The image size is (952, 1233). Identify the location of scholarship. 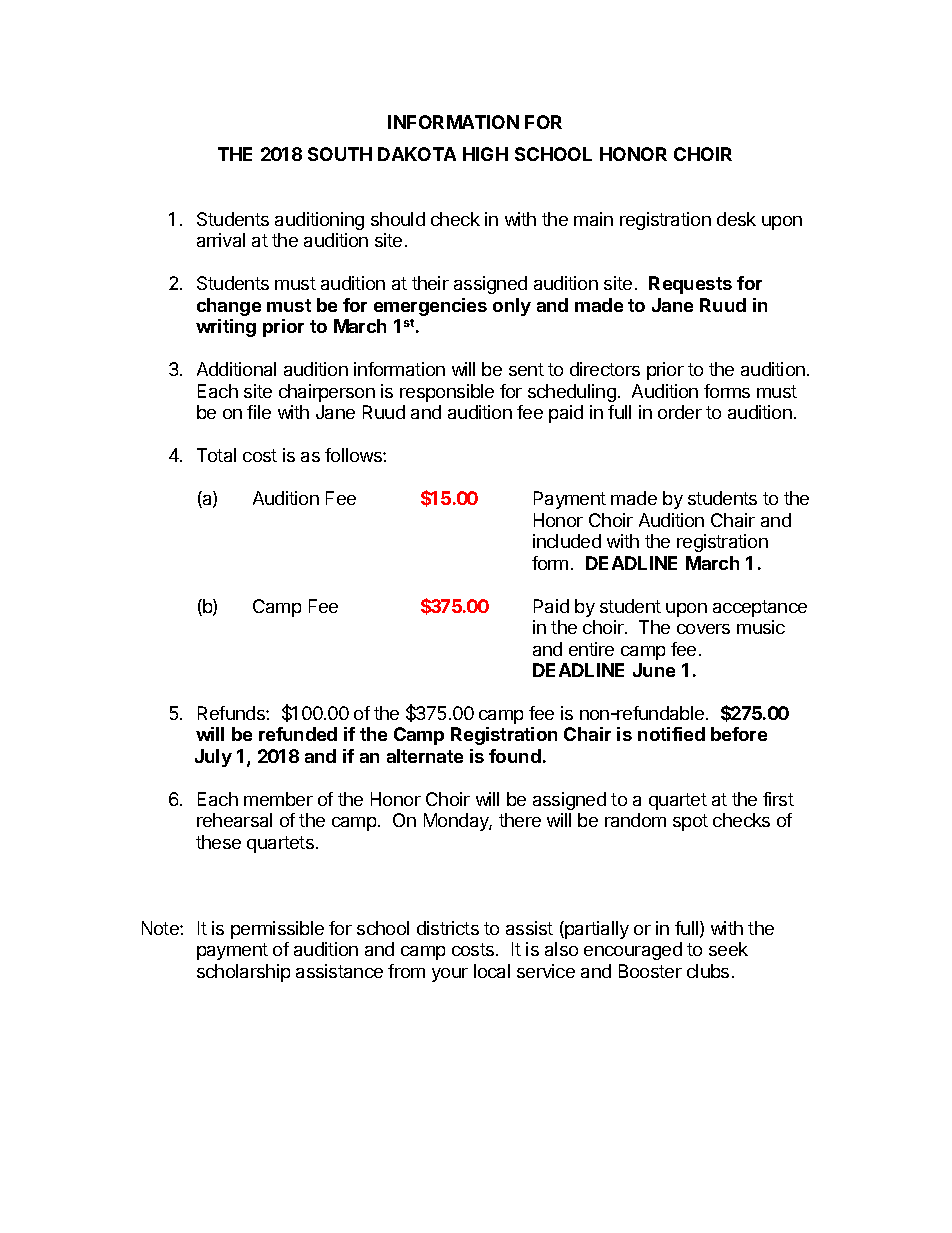
(243, 973).
